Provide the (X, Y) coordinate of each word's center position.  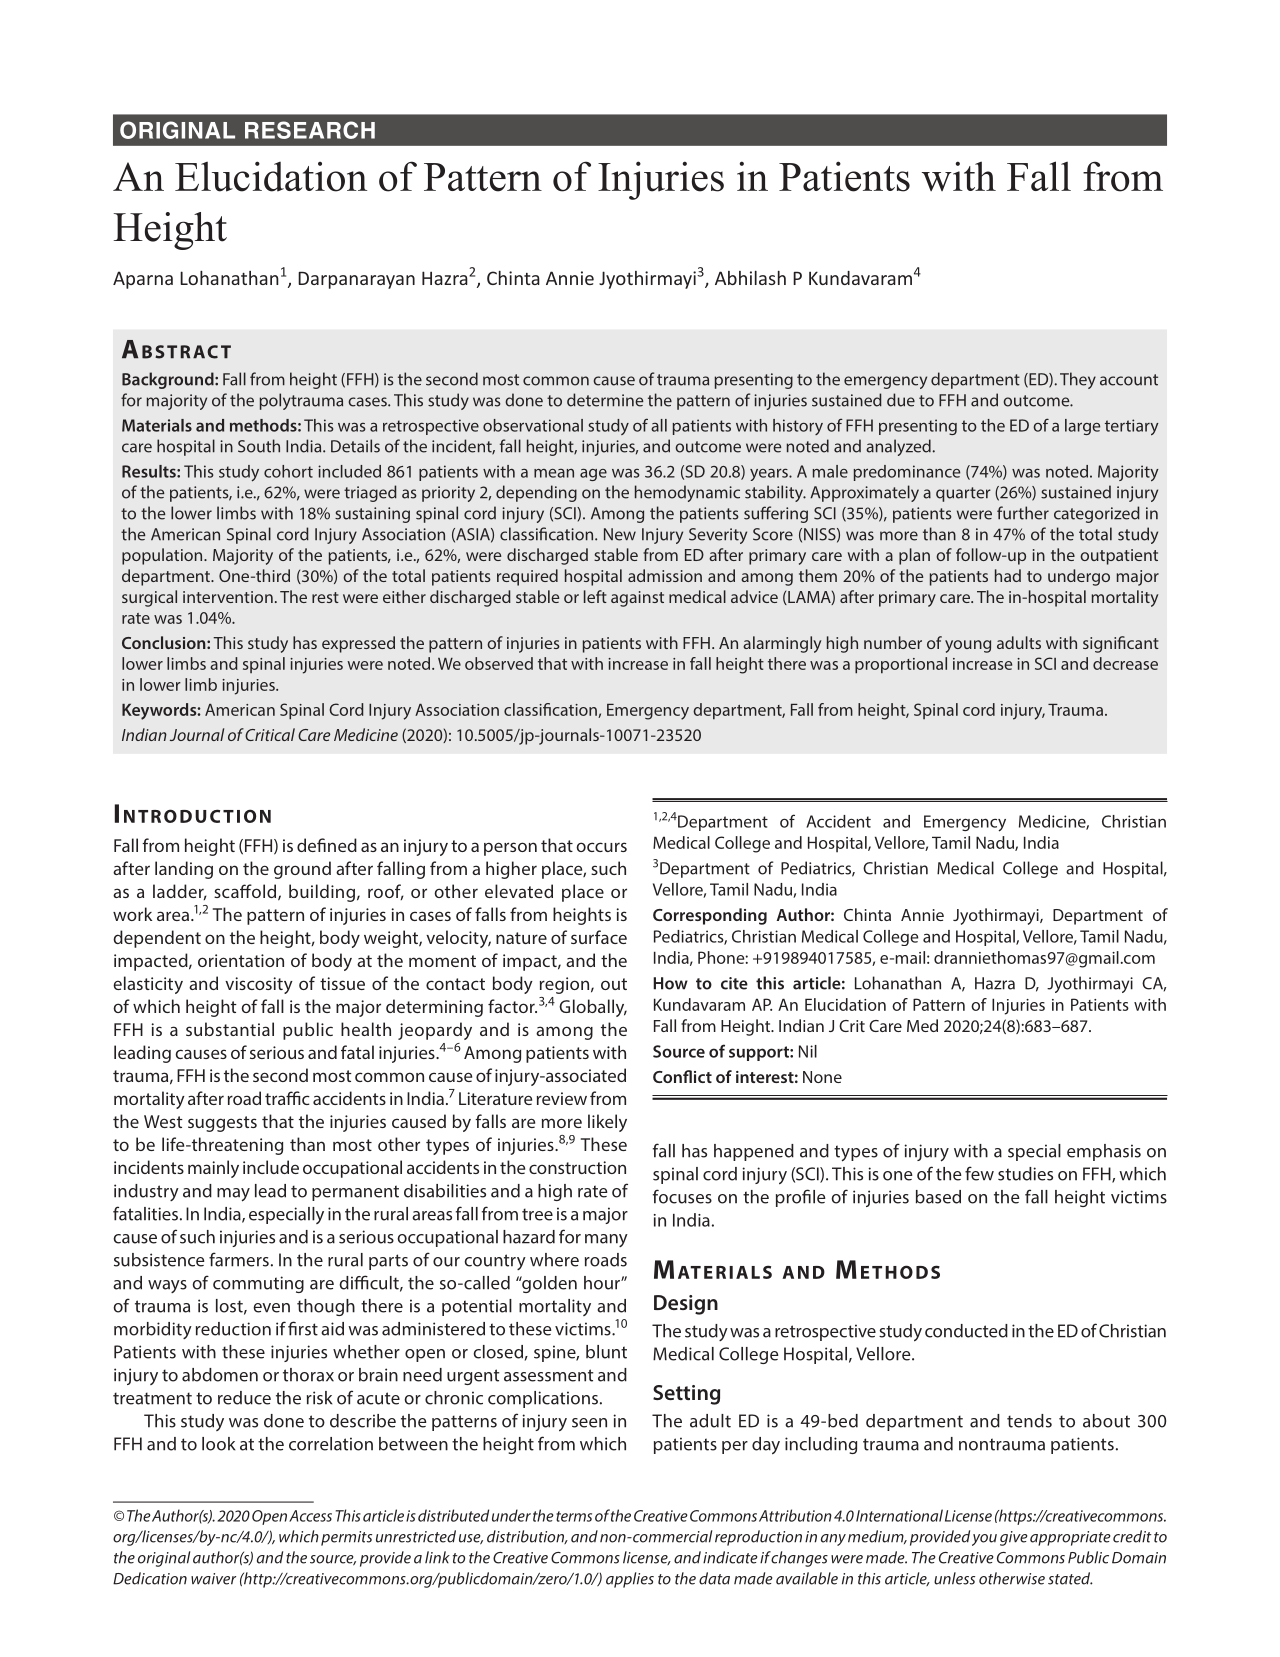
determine (605, 400)
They (1078, 380)
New (620, 534)
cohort (288, 471)
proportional (901, 665)
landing (184, 870)
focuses (682, 1196)
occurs (601, 847)
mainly (213, 1169)
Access (310, 1516)
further (1023, 513)
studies (1025, 1174)
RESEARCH (310, 130)
